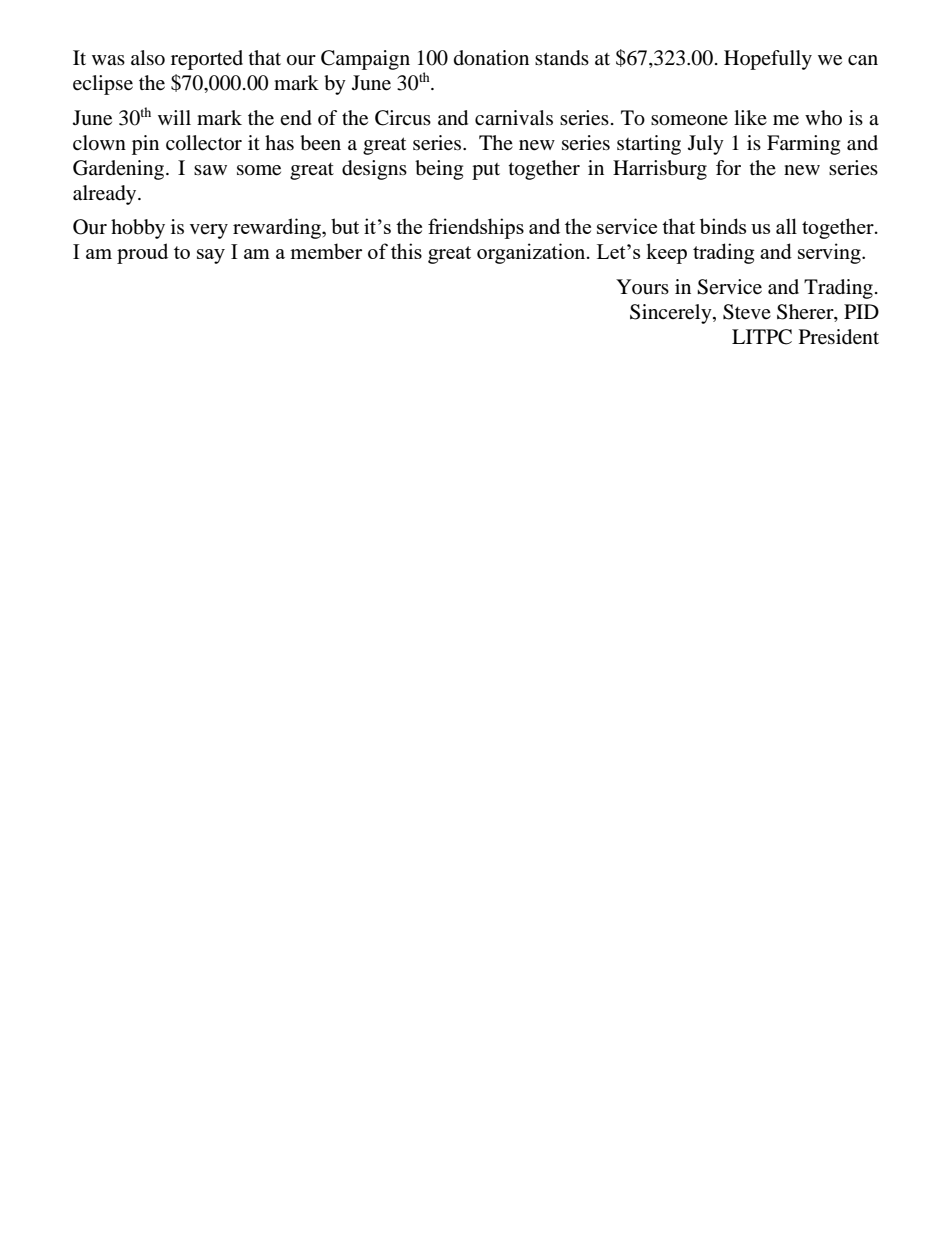 Image resolution: width=952 pixels, height=1233 pixels. Describe the element at coordinates (768, 60) in the screenshot. I see `Hopefully` at that location.
